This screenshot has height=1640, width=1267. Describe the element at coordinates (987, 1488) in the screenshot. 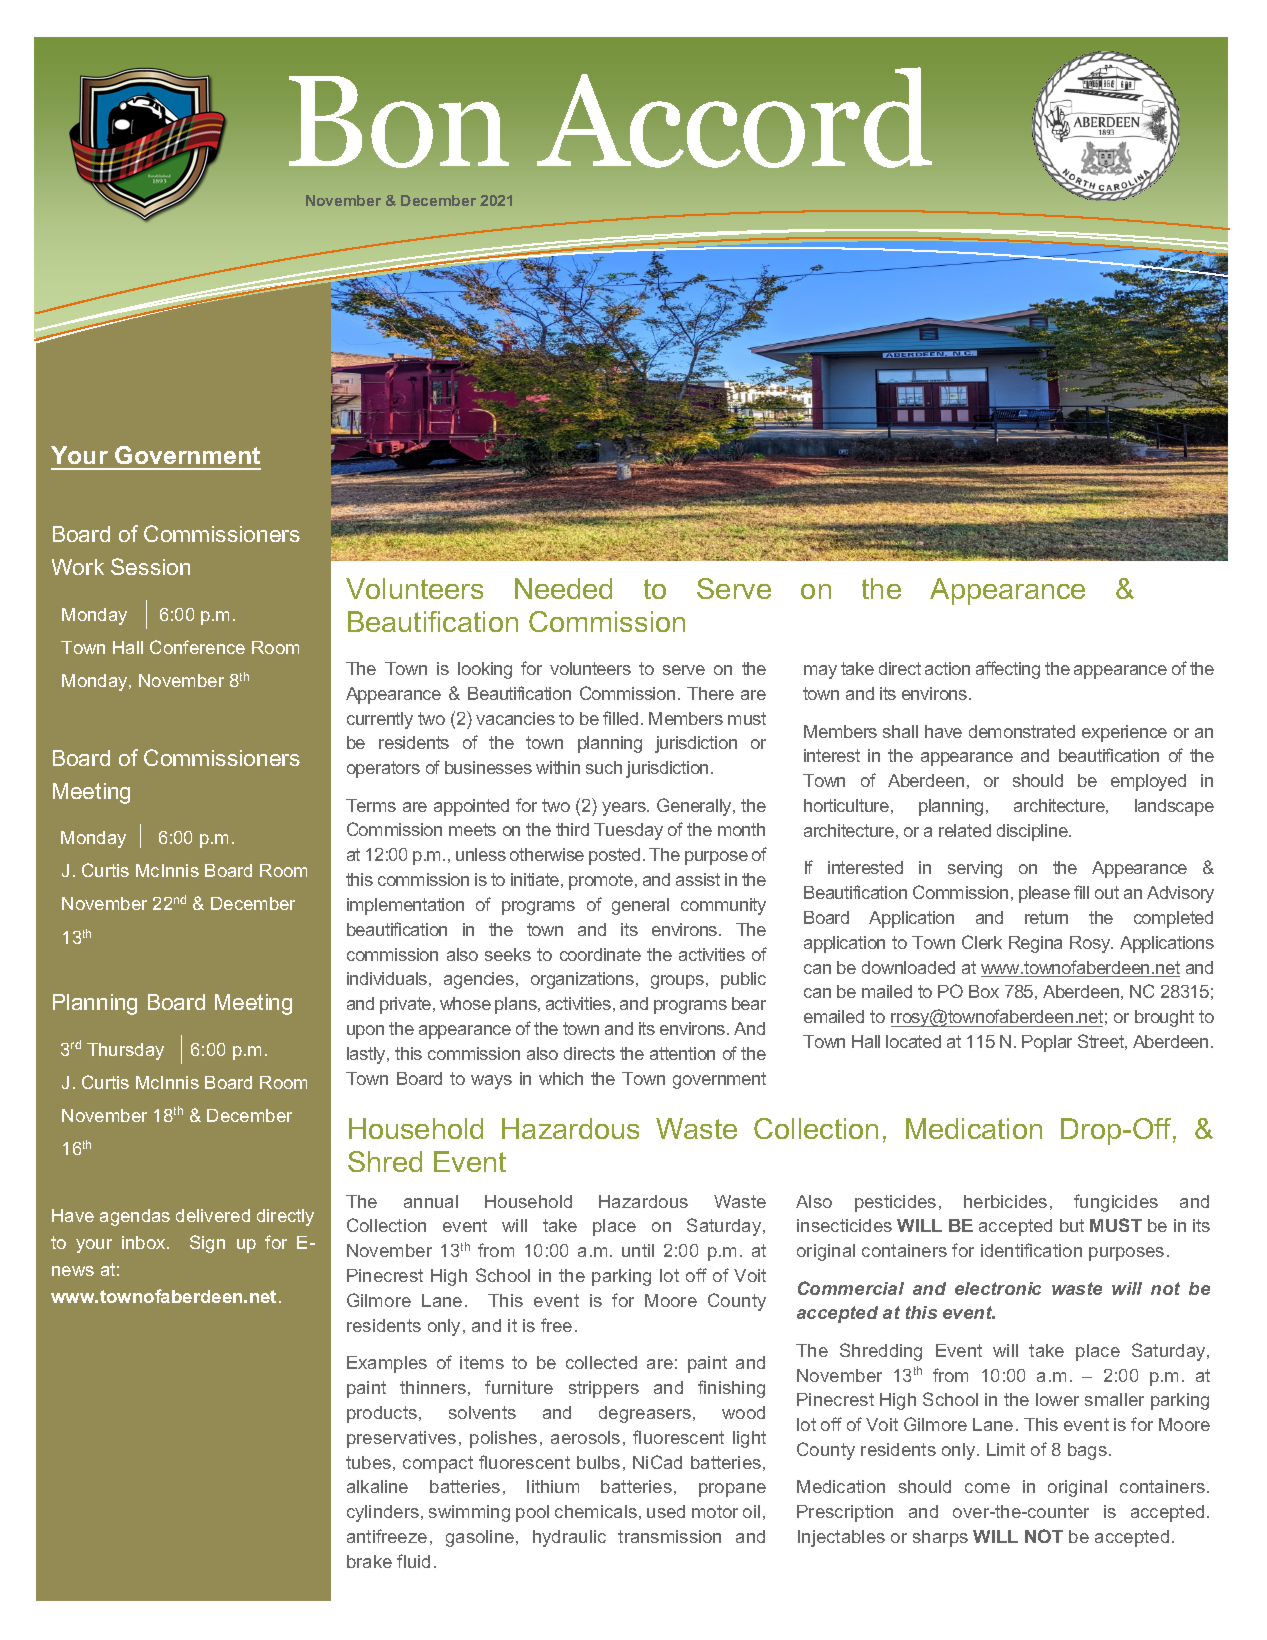

I see `come` at that location.
